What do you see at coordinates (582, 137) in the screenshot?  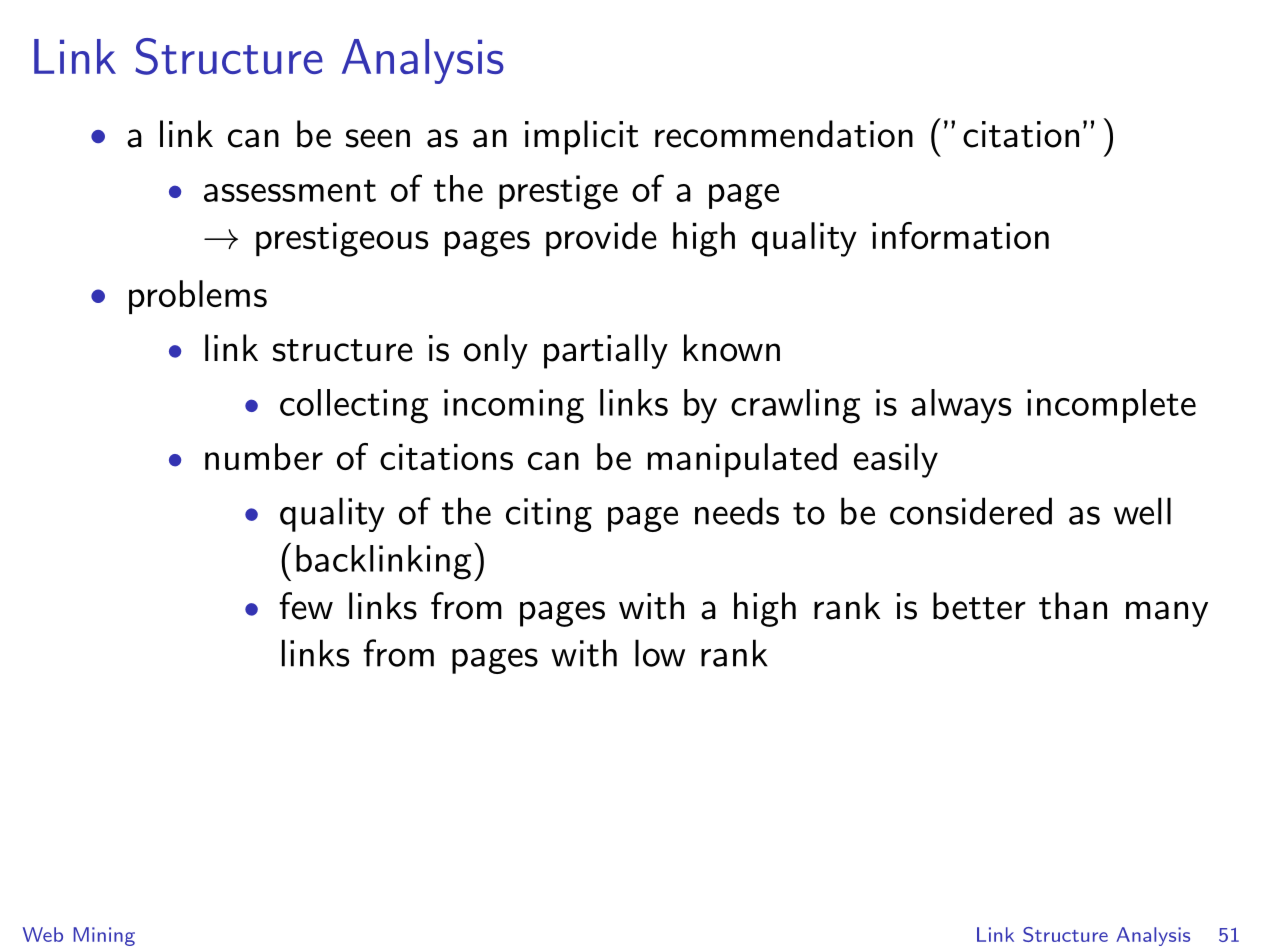 I see `implicit` at bounding box center [582, 137].
